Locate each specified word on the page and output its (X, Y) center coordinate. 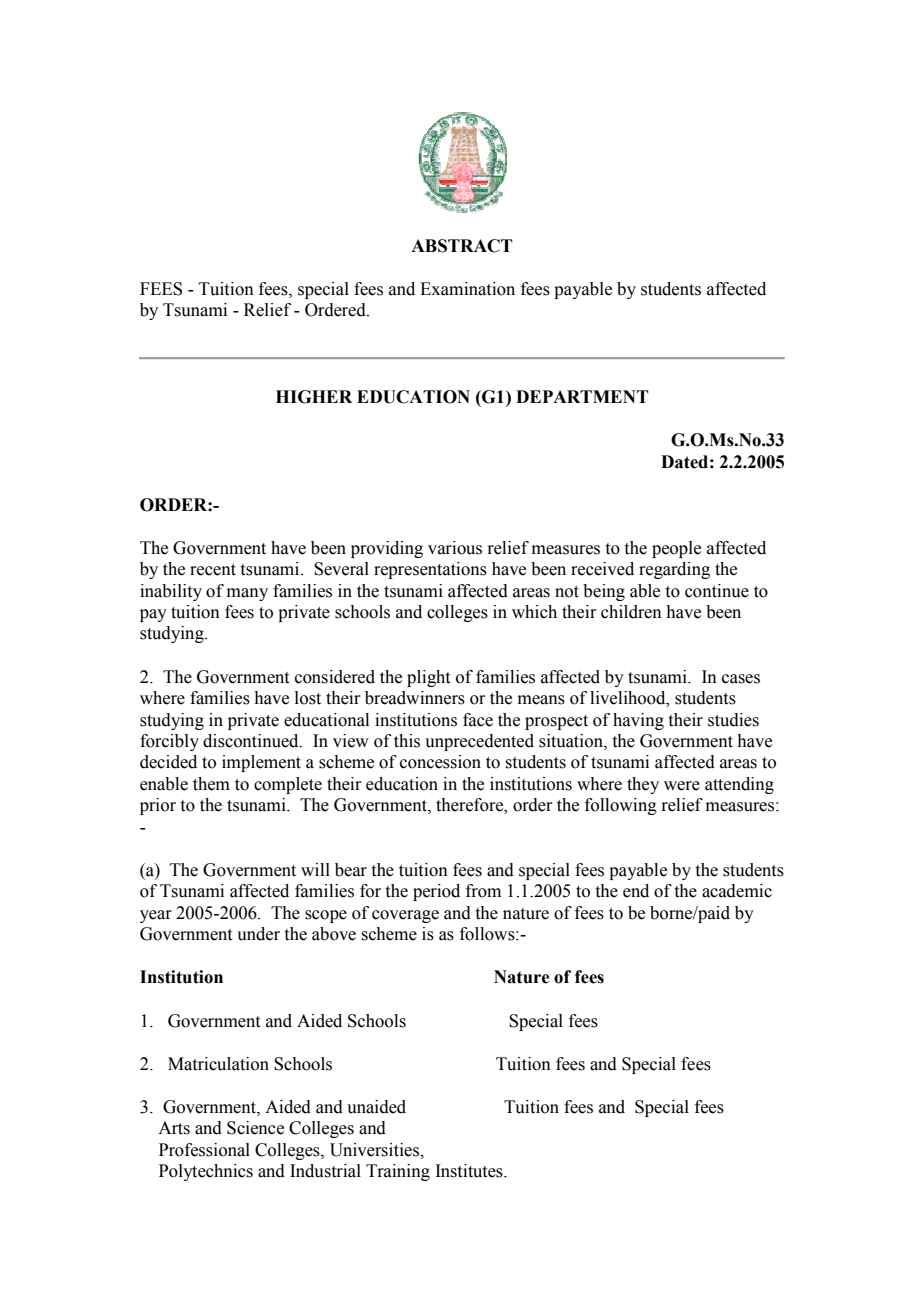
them (211, 784)
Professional (204, 1150)
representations (430, 570)
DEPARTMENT (582, 396)
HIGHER (314, 397)
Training (398, 1172)
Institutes (470, 1171)
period (436, 892)
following (621, 806)
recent (213, 570)
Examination (467, 289)
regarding (674, 570)
